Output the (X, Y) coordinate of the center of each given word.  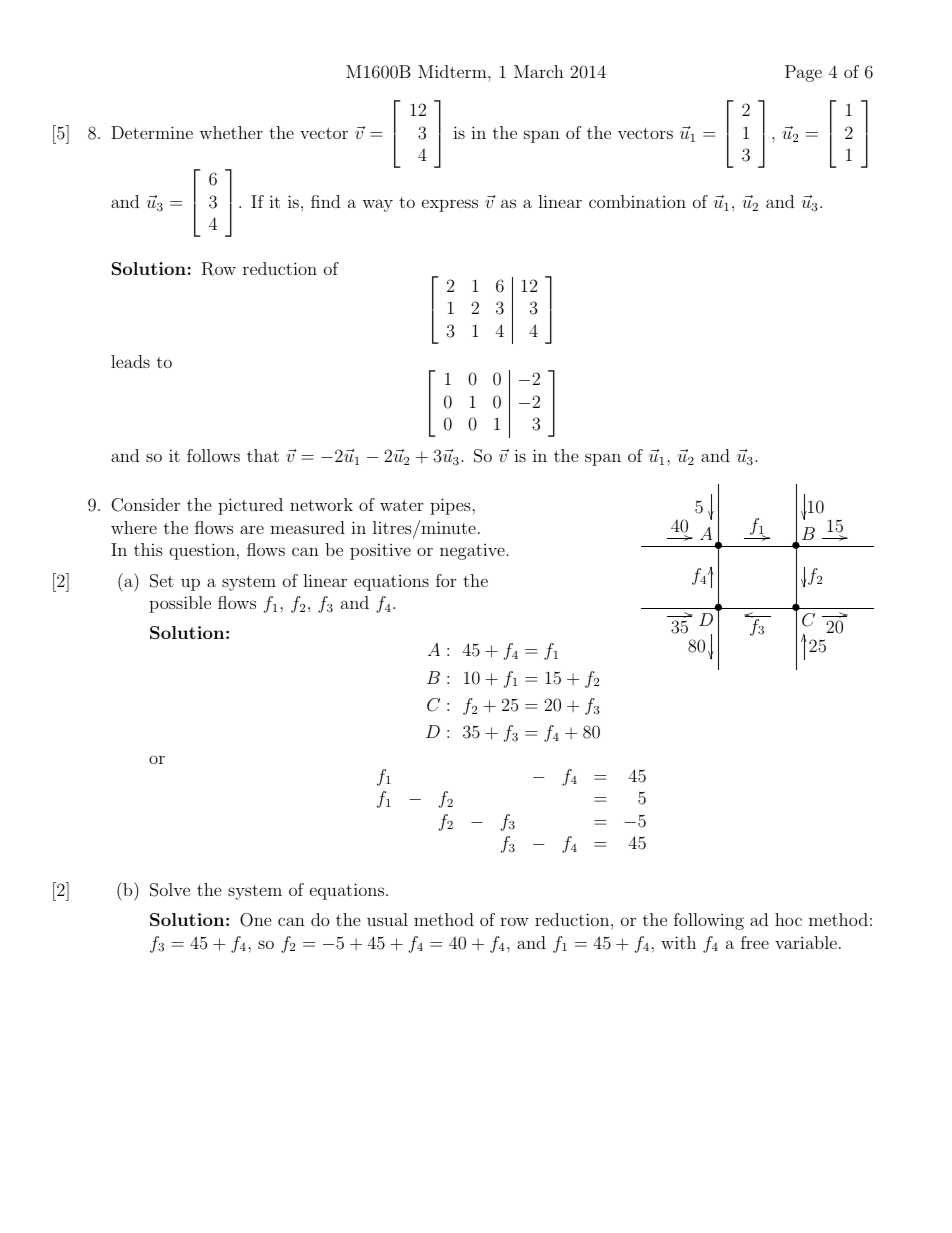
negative (472, 552)
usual (387, 919)
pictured (250, 506)
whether (231, 132)
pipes (451, 506)
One (256, 920)
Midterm (453, 71)
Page (803, 73)
